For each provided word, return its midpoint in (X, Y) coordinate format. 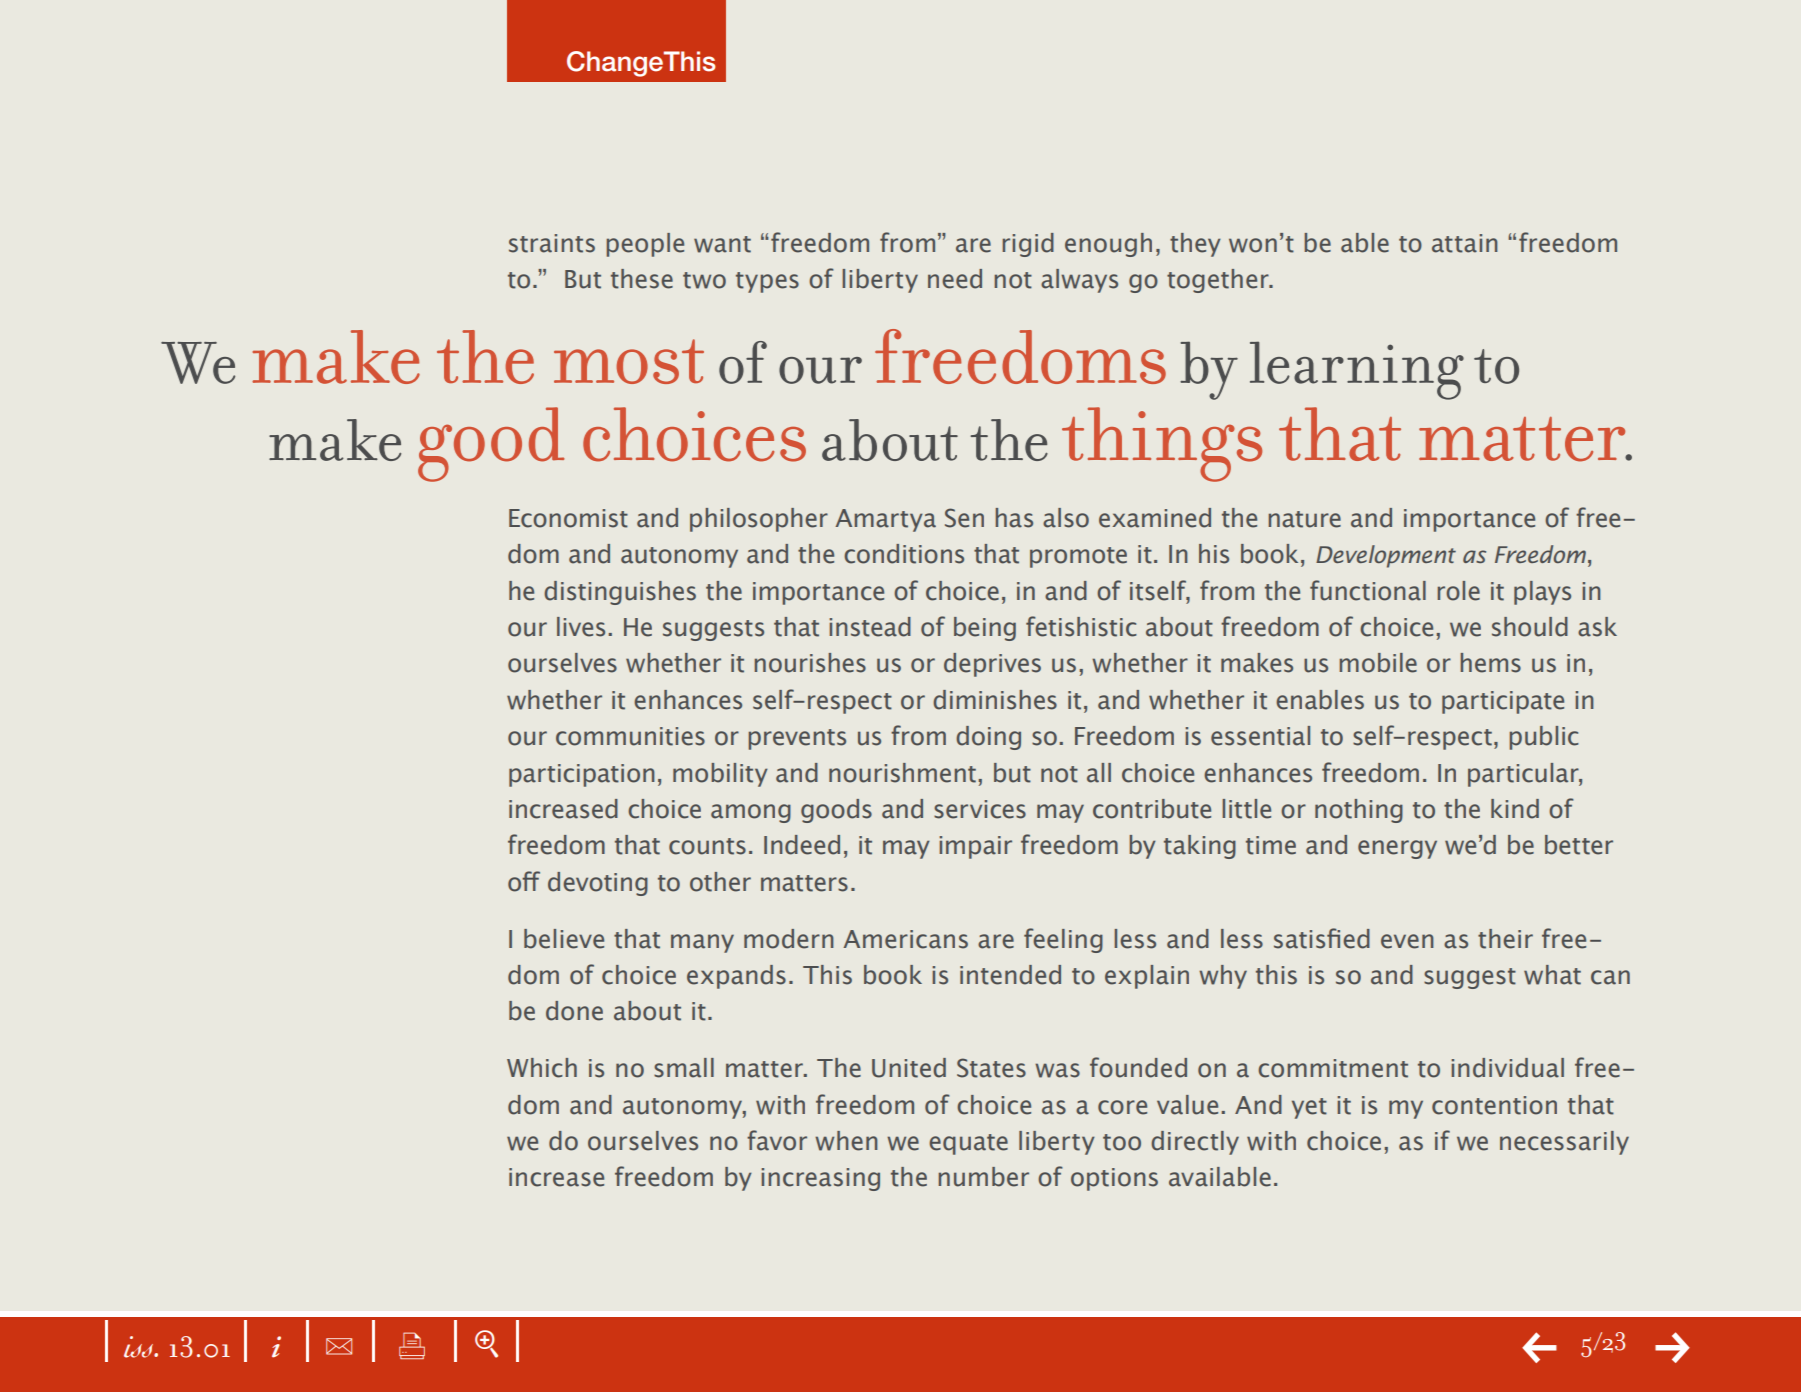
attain (1465, 243)
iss (140, 1347)
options (1114, 1179)
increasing (821, 1179)
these (642, 279)
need (955, 279)
